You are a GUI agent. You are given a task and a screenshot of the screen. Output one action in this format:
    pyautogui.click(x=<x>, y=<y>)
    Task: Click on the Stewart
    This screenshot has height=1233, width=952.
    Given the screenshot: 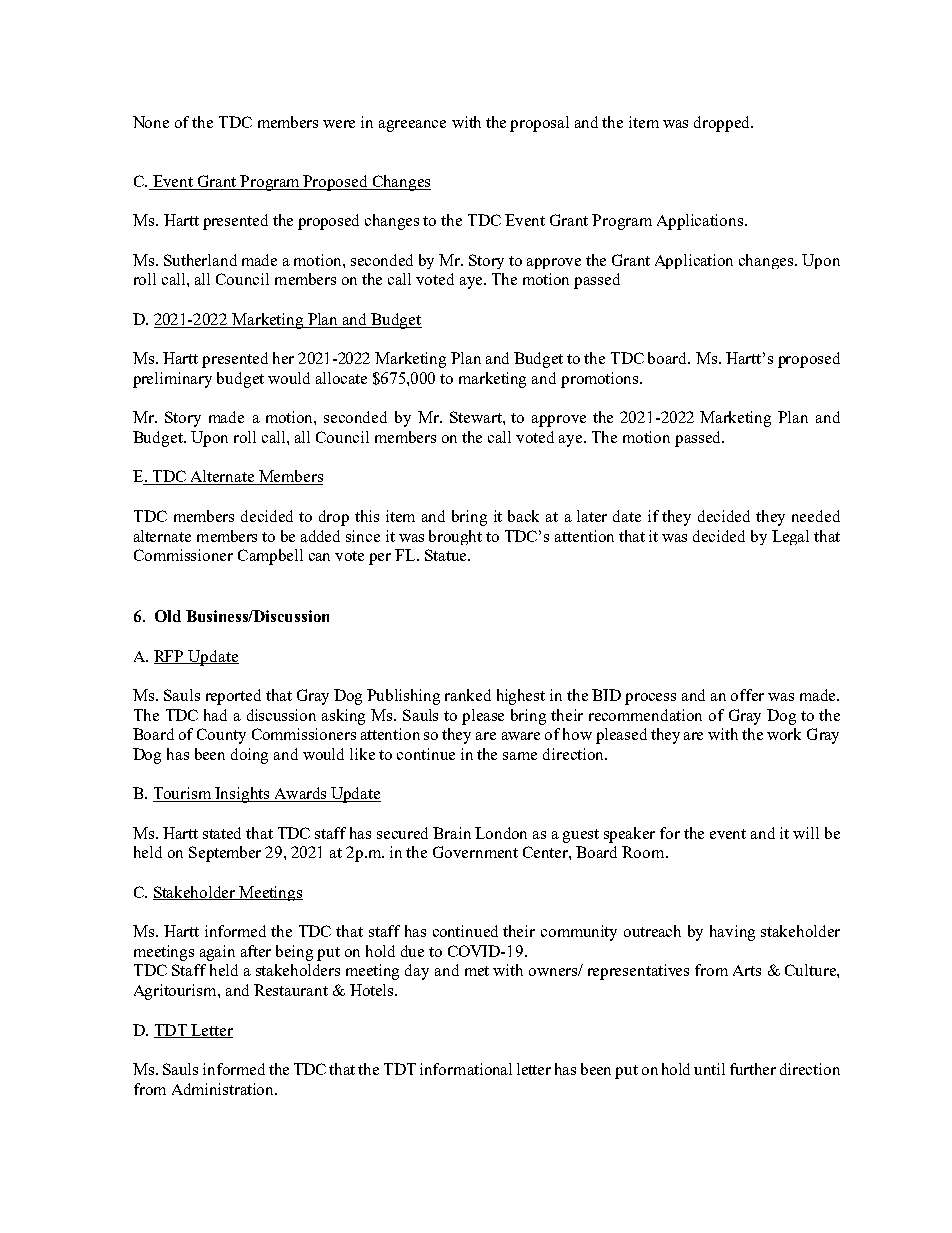 What is the action you would take?
    pyautogui.click(x=477, y=417)
